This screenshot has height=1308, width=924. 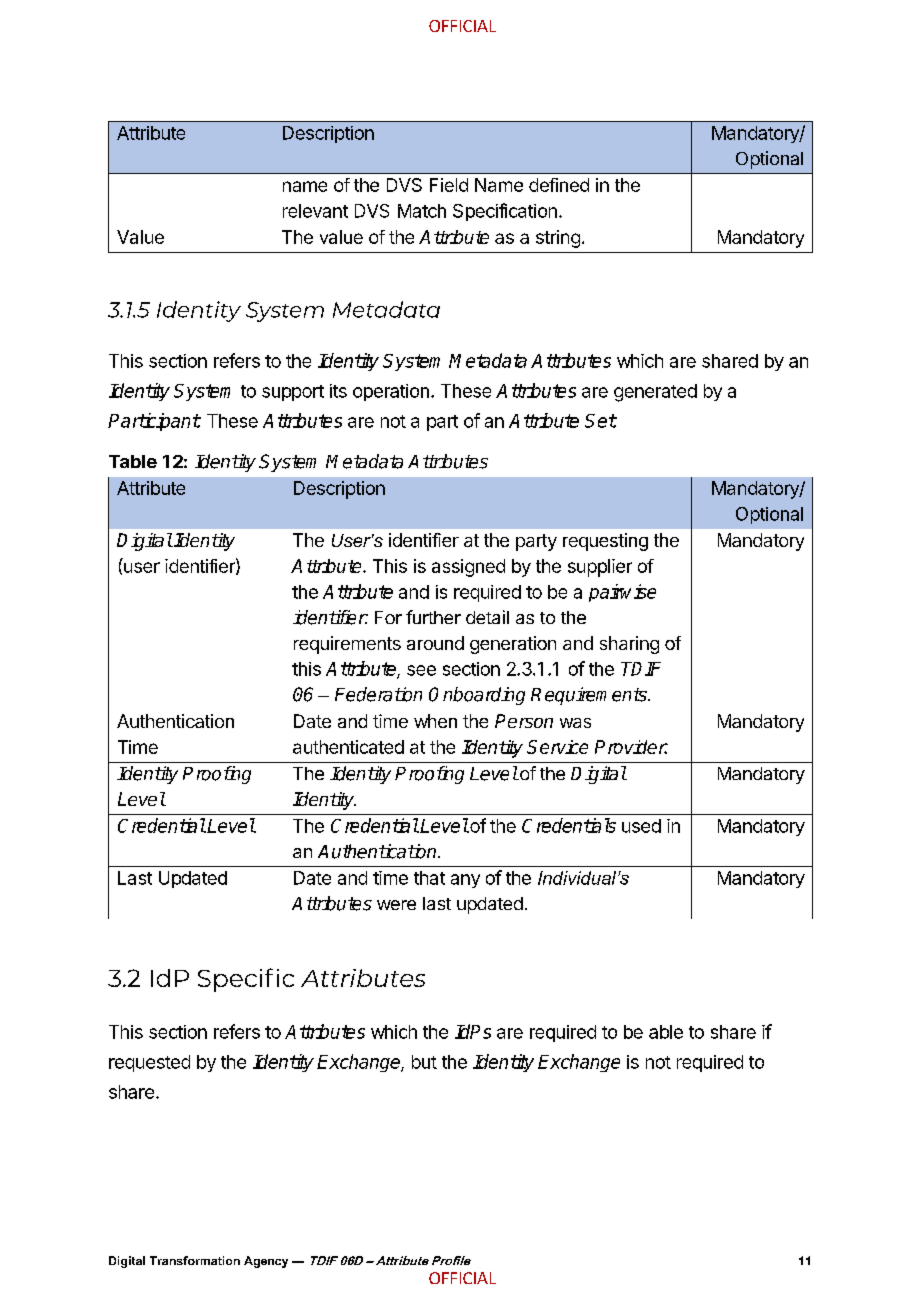 What do you see at coordinates (422, 211) in the screenshot?
I see `Match` at bounding box center [422, 211].
